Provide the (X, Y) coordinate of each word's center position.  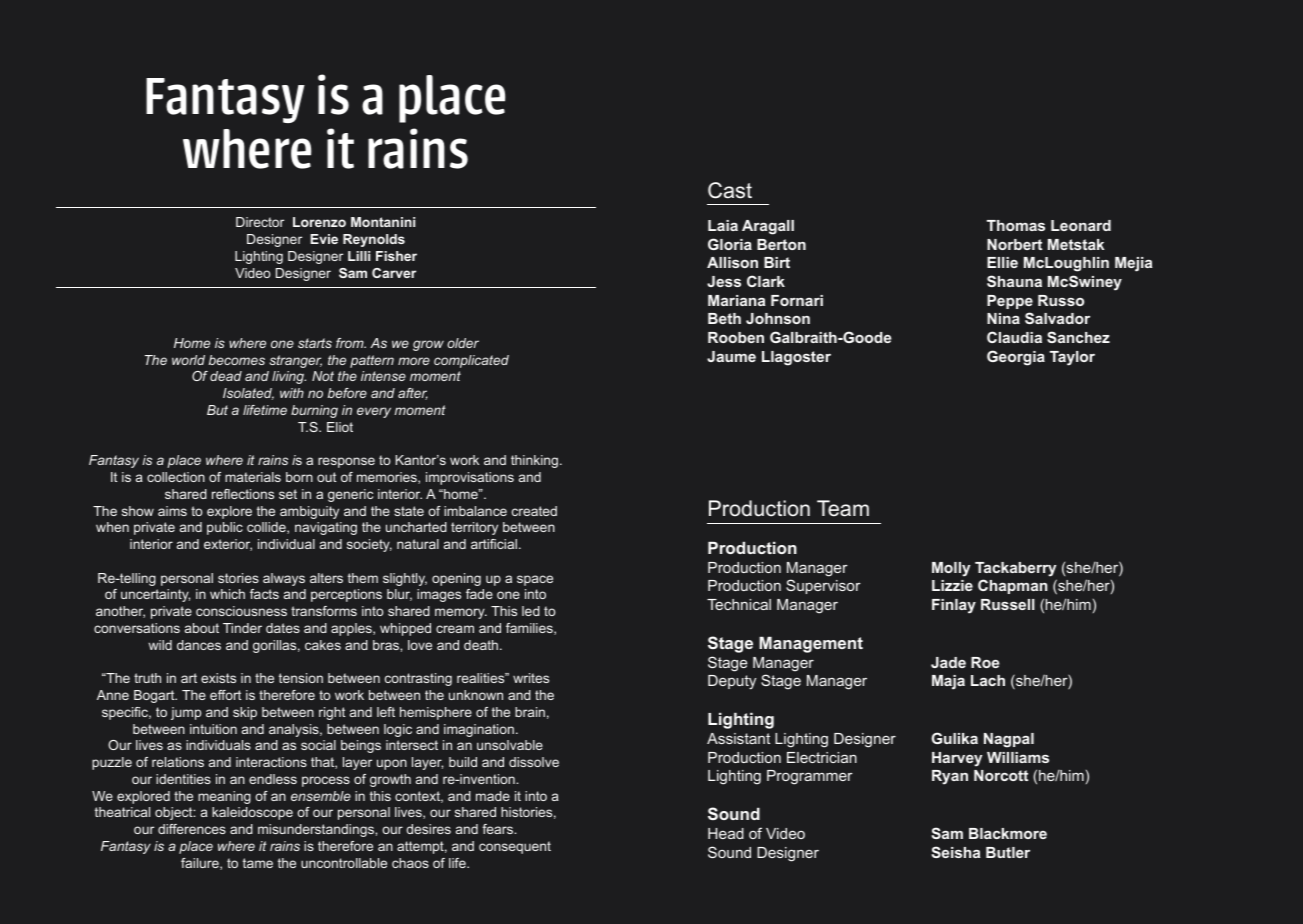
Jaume (731, 356)
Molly (951, 569)
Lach (988, 680)
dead (226, 376)
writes (531, 678)
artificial (494, 544)
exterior (228, 545)
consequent (515, 847)
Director (260, 222)
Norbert (1014, 244)
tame (258, 863)
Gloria (730, 244)
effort (225, 695)
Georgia (1016, 358)
